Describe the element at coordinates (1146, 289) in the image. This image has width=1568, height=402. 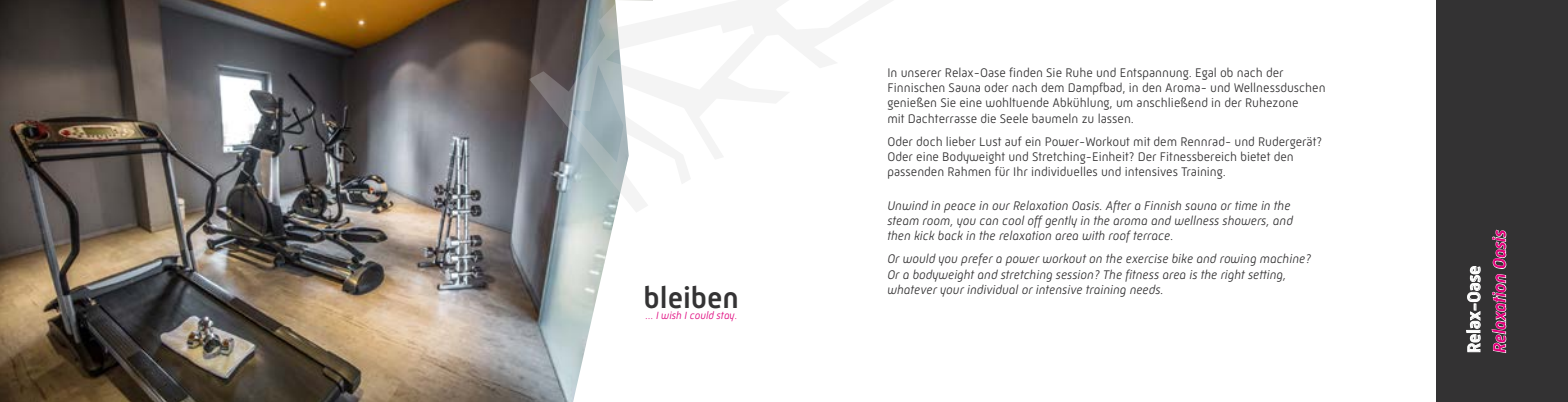
I see `needs` at that location.
